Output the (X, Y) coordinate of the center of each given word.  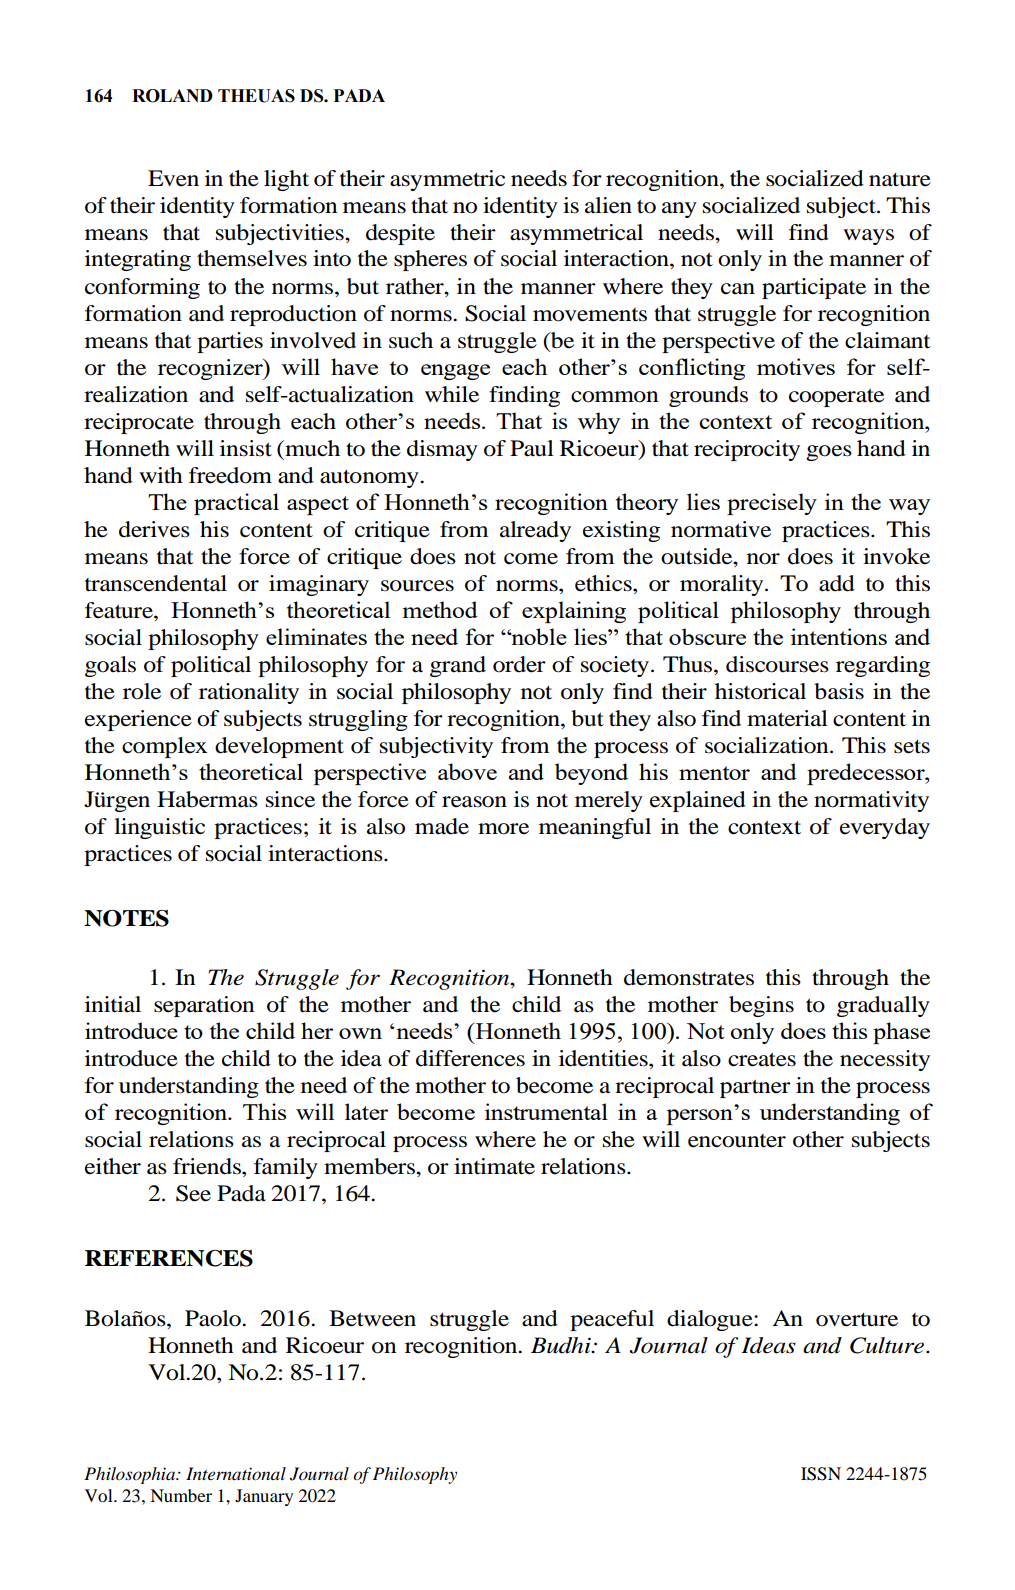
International (236, 1474)
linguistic (159, 828)
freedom (230, 475)
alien (608, 205)
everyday (885, 828)
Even (173, 178)
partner (755, 1088)
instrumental (546, 1111)
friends (208, 1166)
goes (829, 453)
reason (474, 802)
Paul (532, 448)
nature (900, 180)
